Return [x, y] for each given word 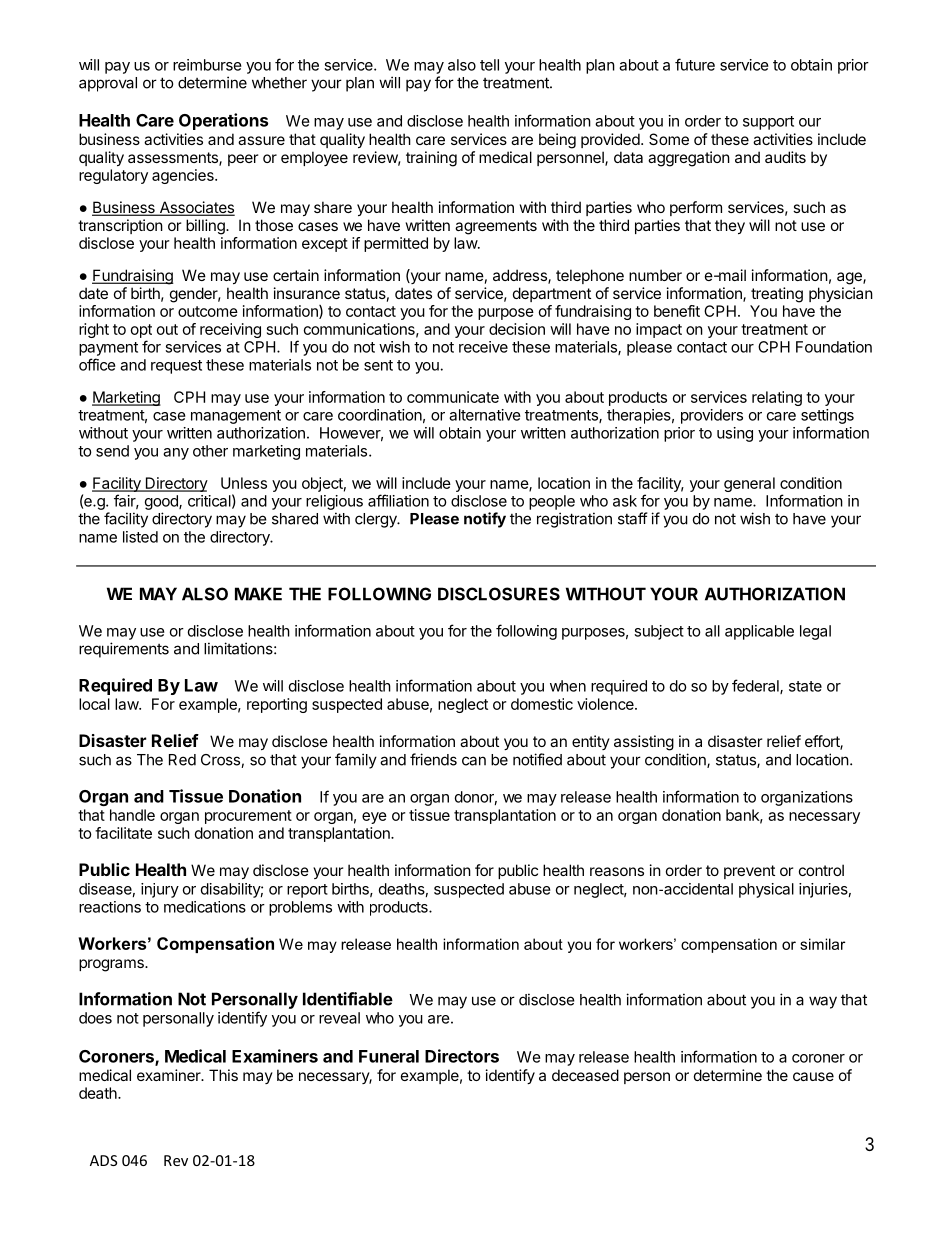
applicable [759, 632]
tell [489, 65]
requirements [124, 650]
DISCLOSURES [499, 594]
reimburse [207, 65]
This [223, 1075]
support [768, 123]
